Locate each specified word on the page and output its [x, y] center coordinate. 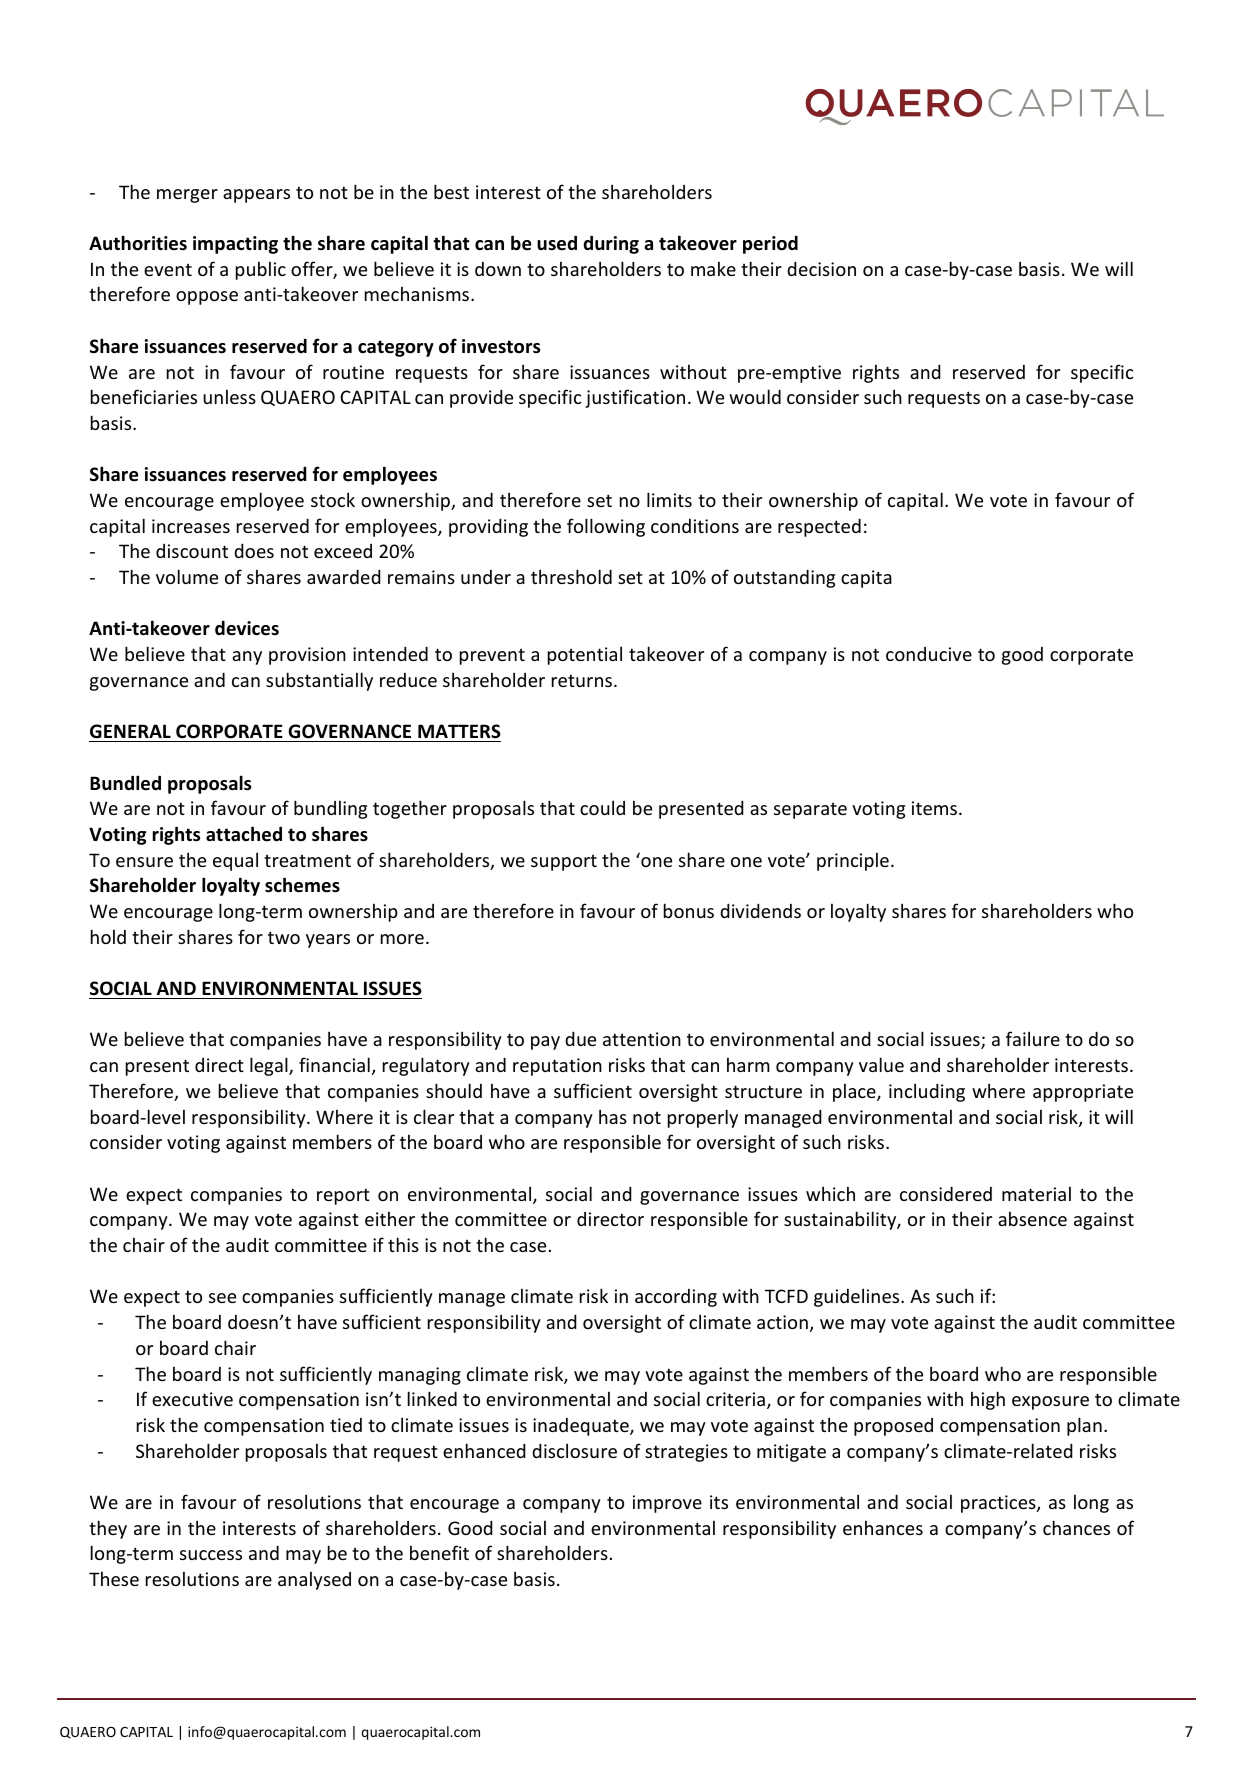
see [222, 1298]
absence [1032, 1218]
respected [819, 527]
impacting [235, 245]
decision [821, 268]
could [602, 807]
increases [191, 526]
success [211, 1555]
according [676, 1298]
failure [1033, 1038]
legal [270, 1066]
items [934, 808]
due [580, 1038]
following [606, 527]
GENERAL [130, 731]
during [611, 244]
